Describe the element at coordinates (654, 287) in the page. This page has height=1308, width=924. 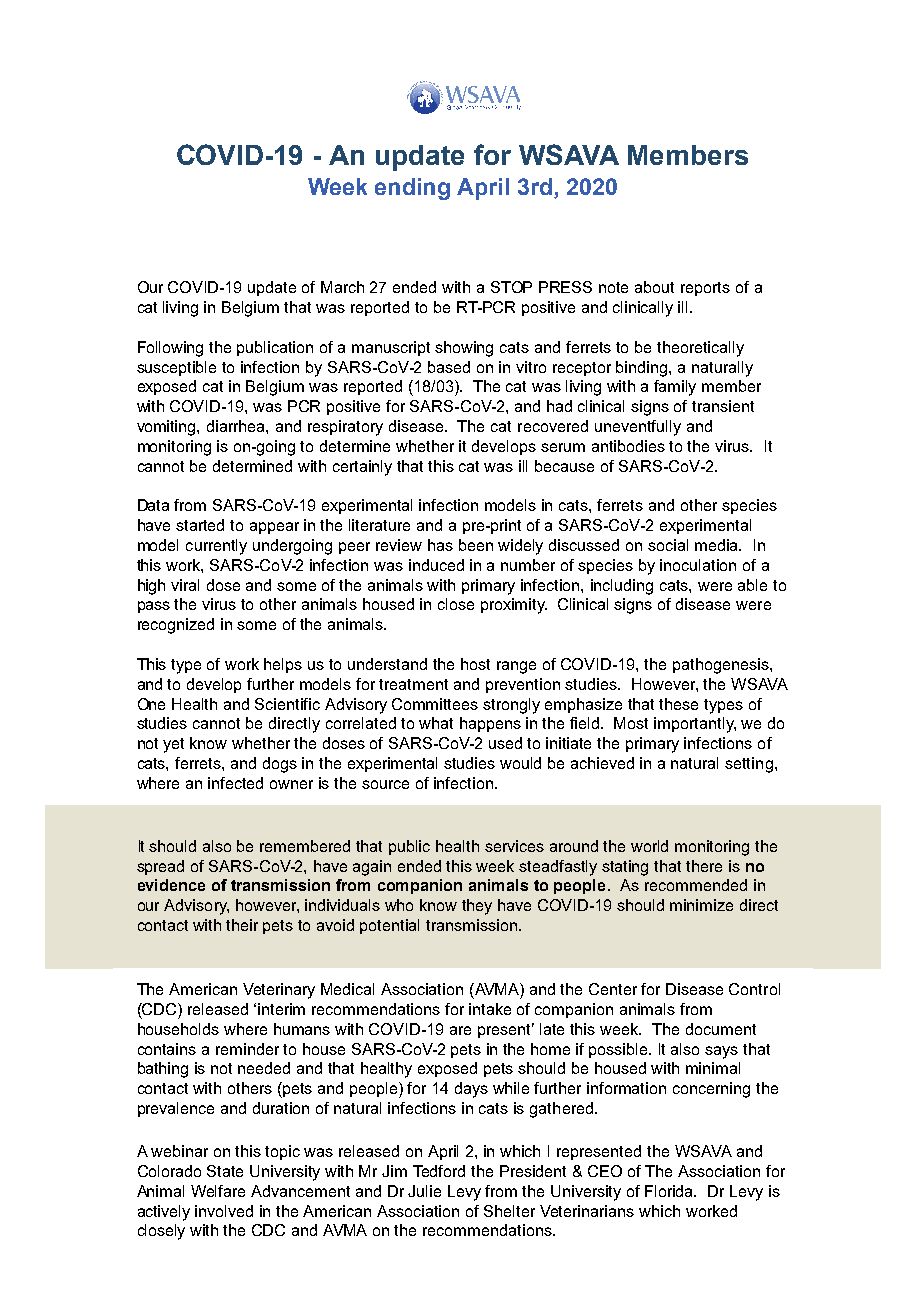
I see `about` at that location.
